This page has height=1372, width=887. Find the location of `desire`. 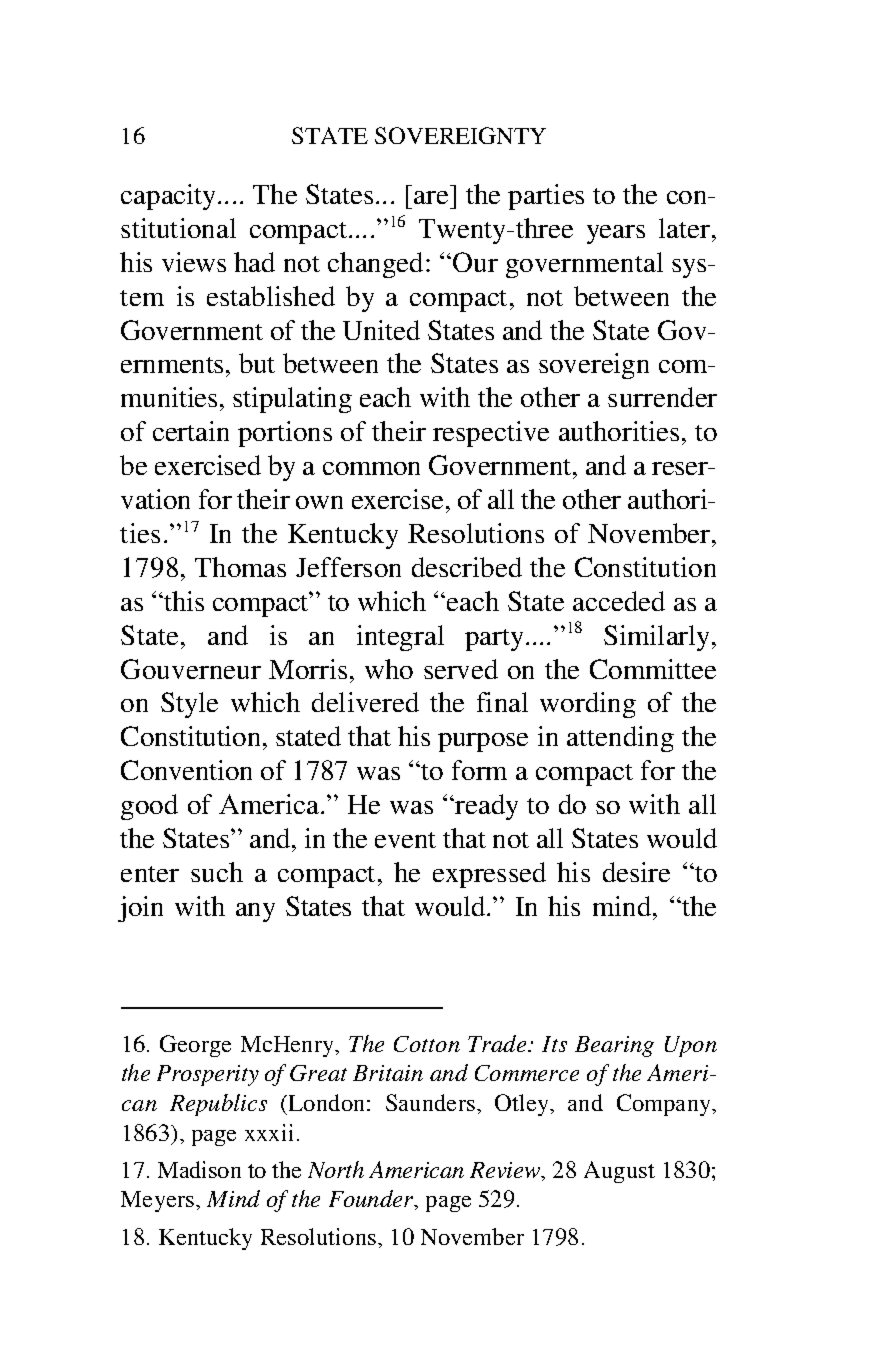

desire is located at coordinates (636, 872).
